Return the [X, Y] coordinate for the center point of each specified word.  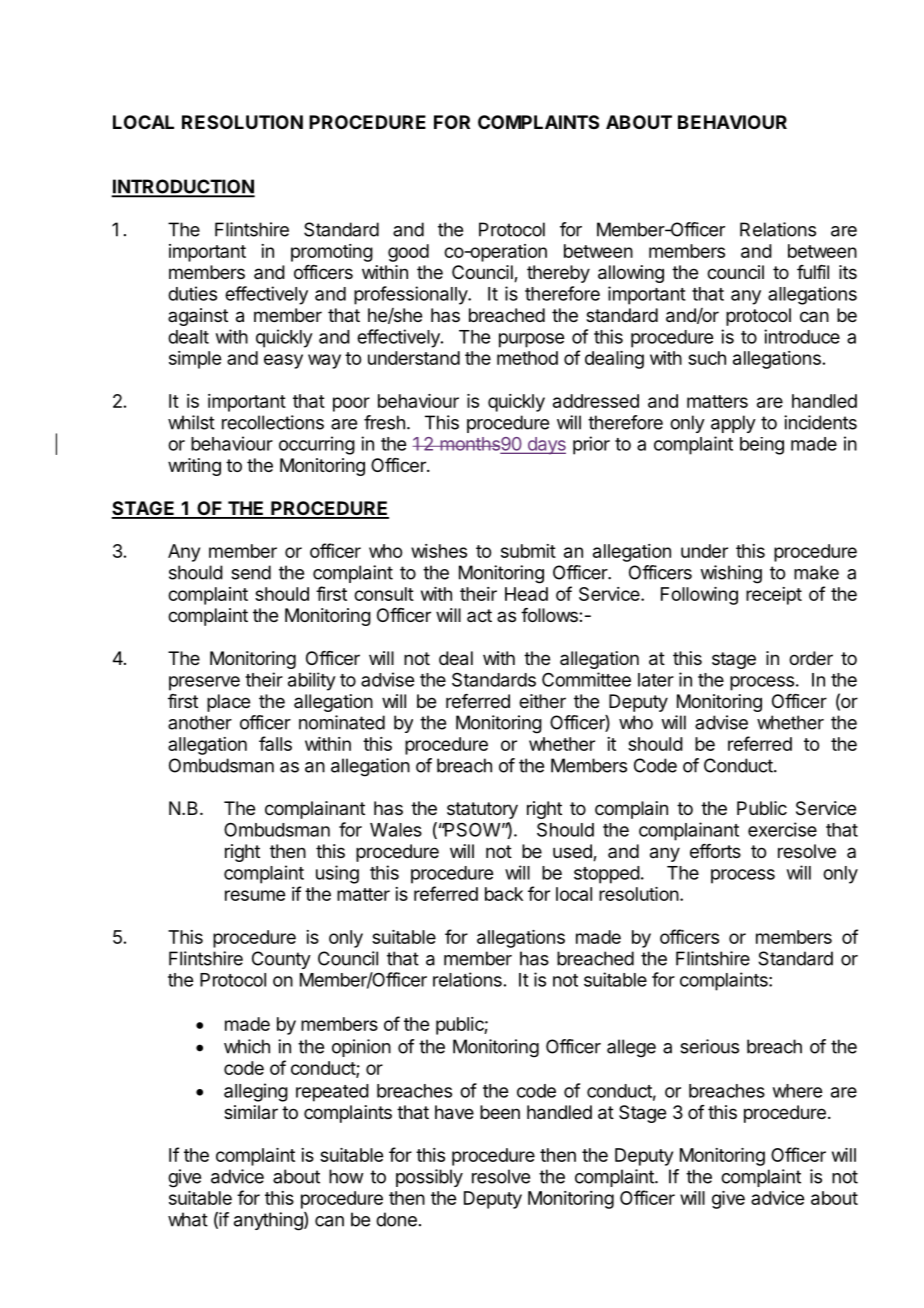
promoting [332, 253]
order [811, 658]
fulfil [813, 272]
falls [275, 743]
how [346, 1176]
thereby [558, 274]
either [542, 701]
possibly [429, 1178]
